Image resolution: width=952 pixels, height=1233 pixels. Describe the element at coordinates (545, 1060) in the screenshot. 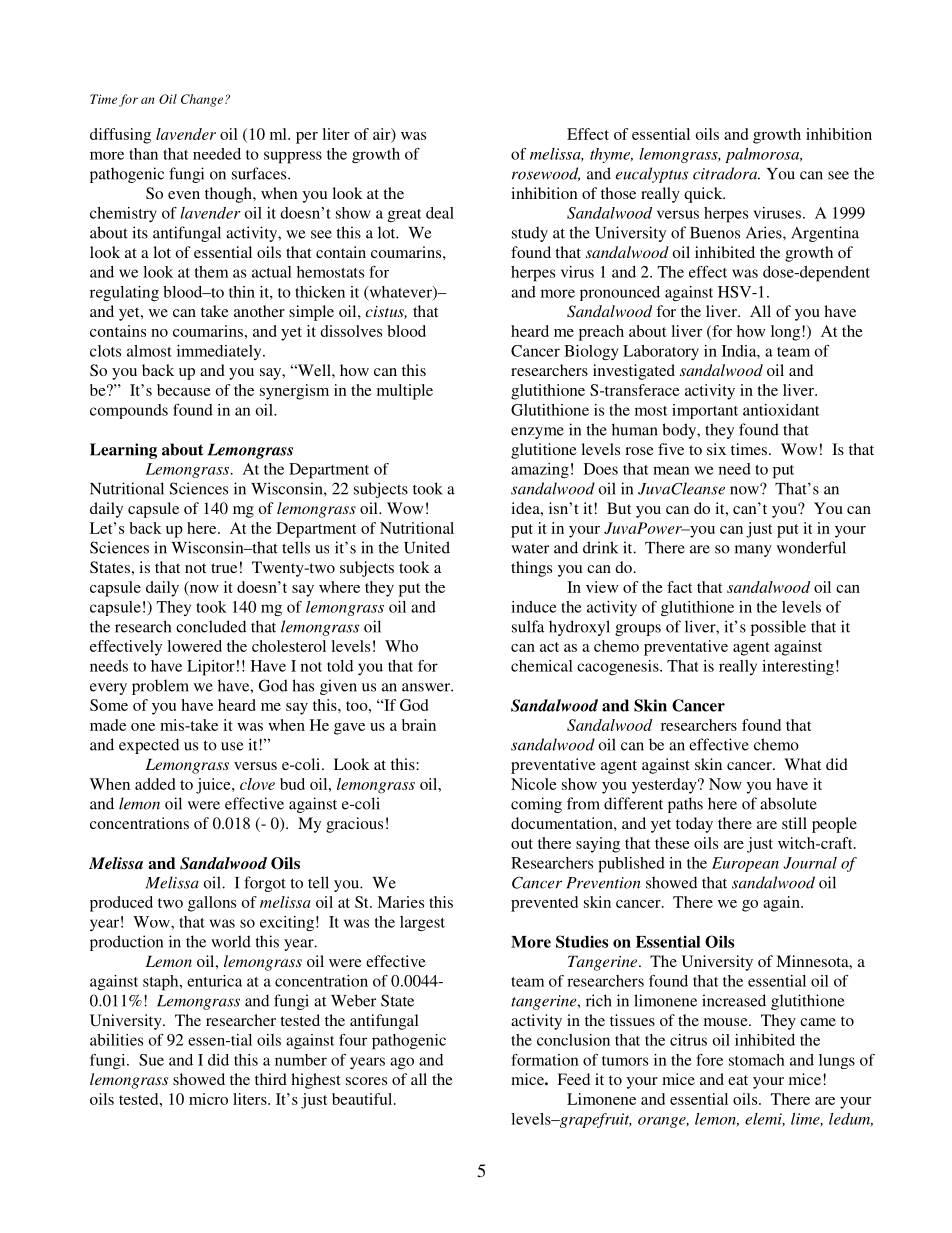

I see `formation` at that location.
